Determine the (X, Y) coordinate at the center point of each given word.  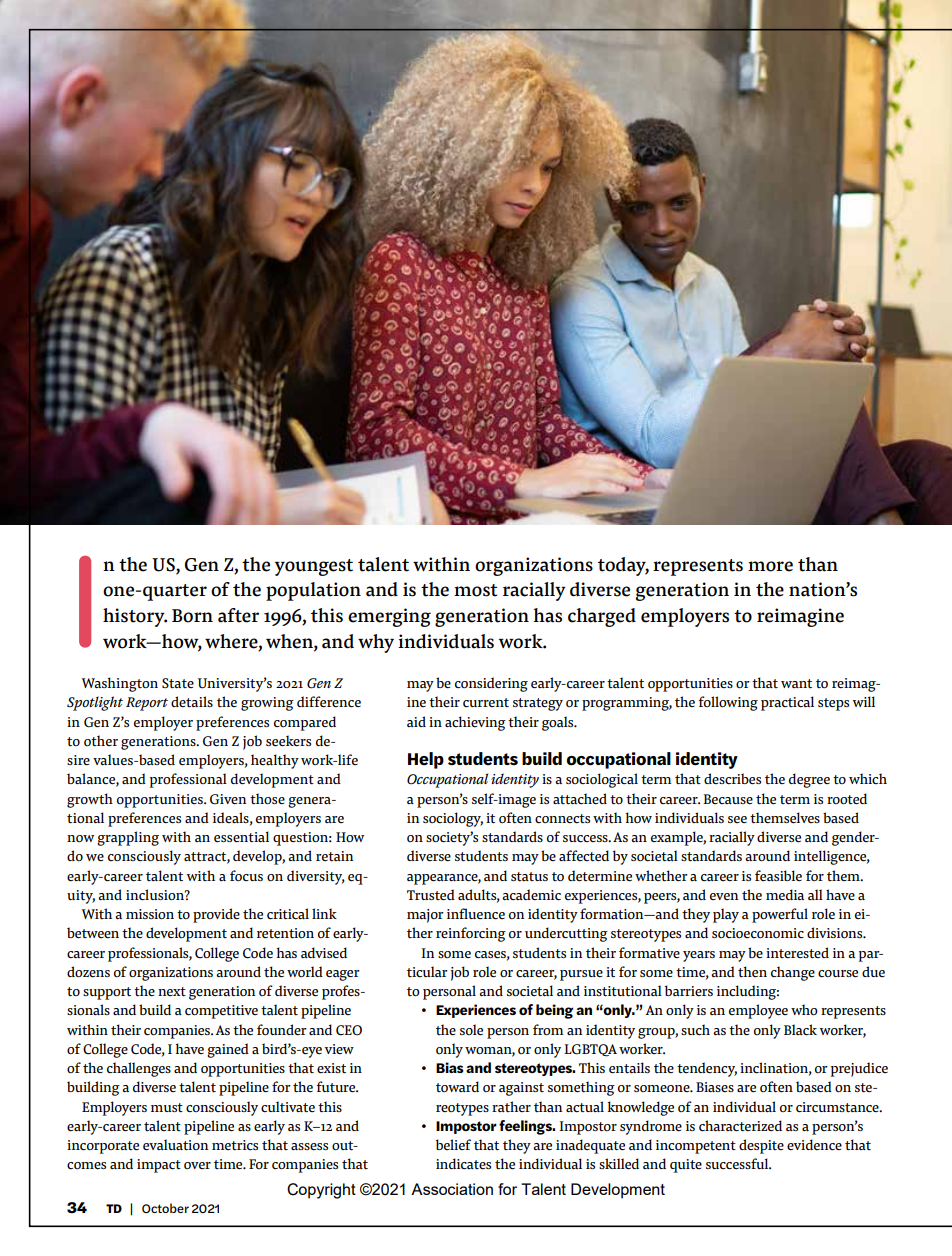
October (165, 1208)
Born (192, 616)
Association (452, 1189)
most (475, 590)
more (770, 566)
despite (761, 1146)
